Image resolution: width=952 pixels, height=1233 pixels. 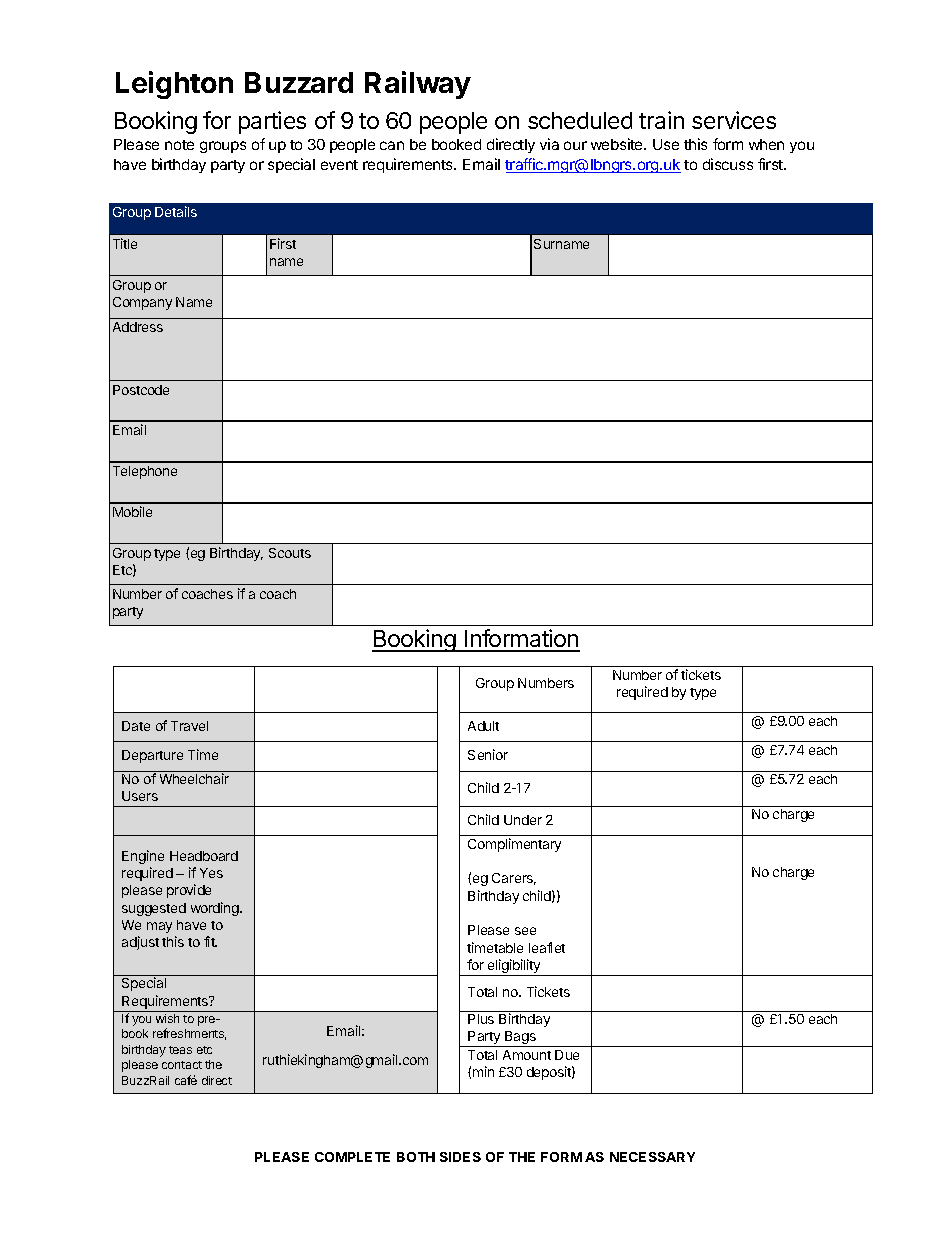 What do you see at coordinates (523, 820) in the page?
I see `Under` at bounding box center [523, 820].
